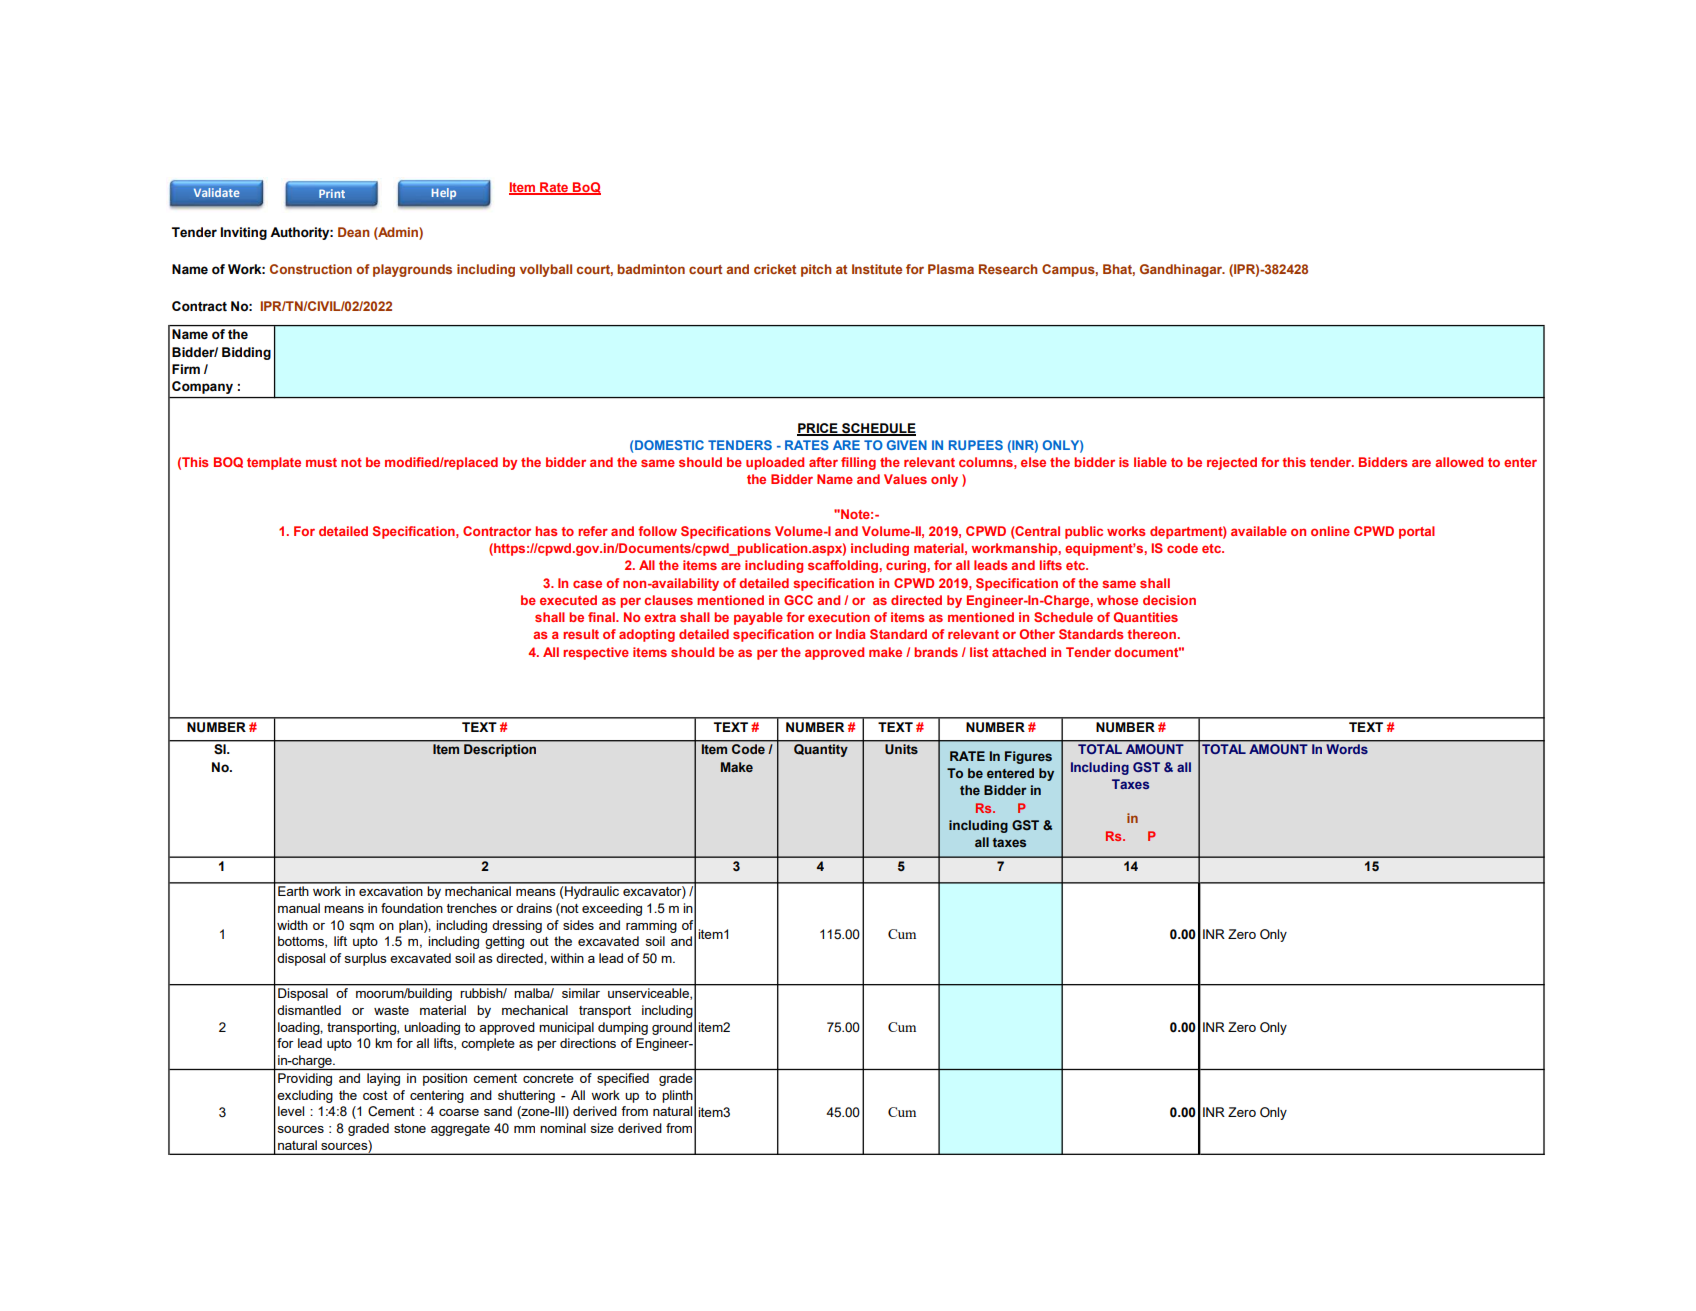 This screenshot has width=1696, height=1311. I want to click on specified, so click(623, 1079).
